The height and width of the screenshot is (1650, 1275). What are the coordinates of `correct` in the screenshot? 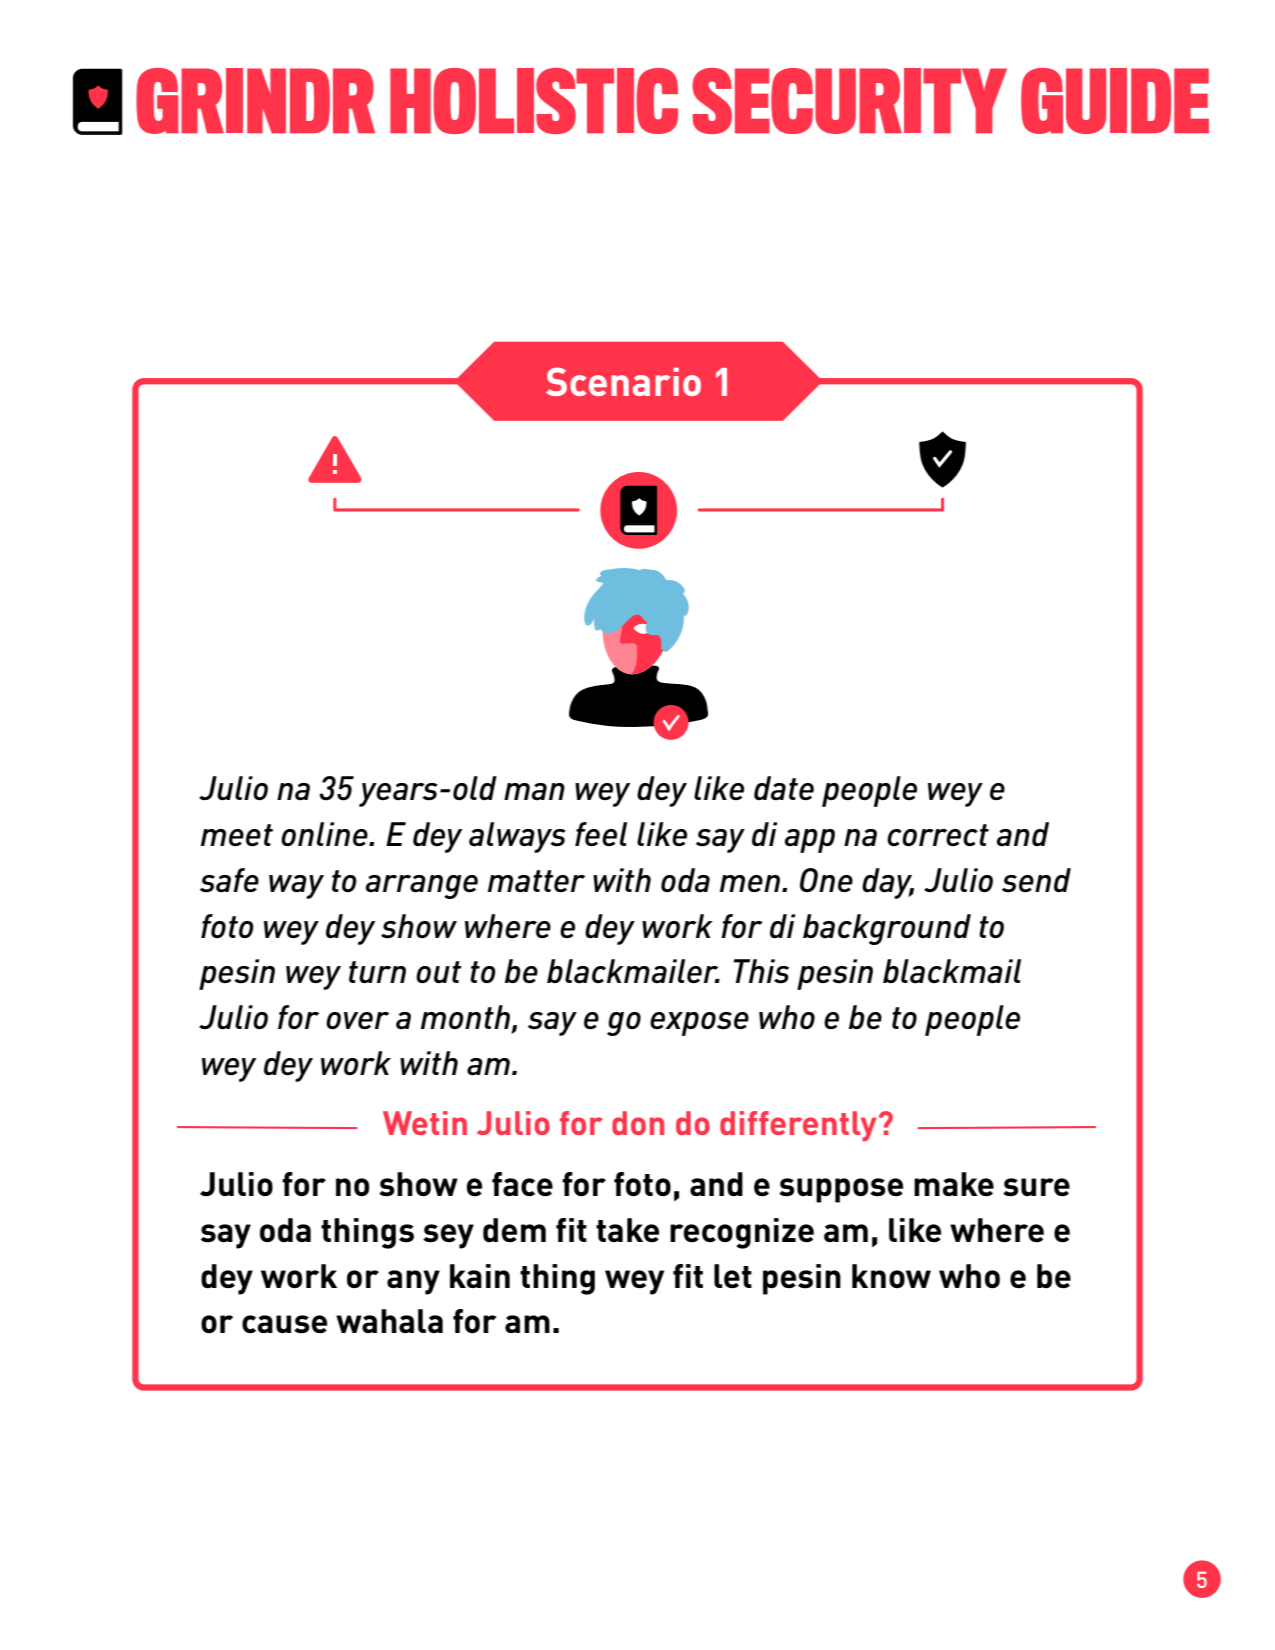 It's located at (938, 835).
